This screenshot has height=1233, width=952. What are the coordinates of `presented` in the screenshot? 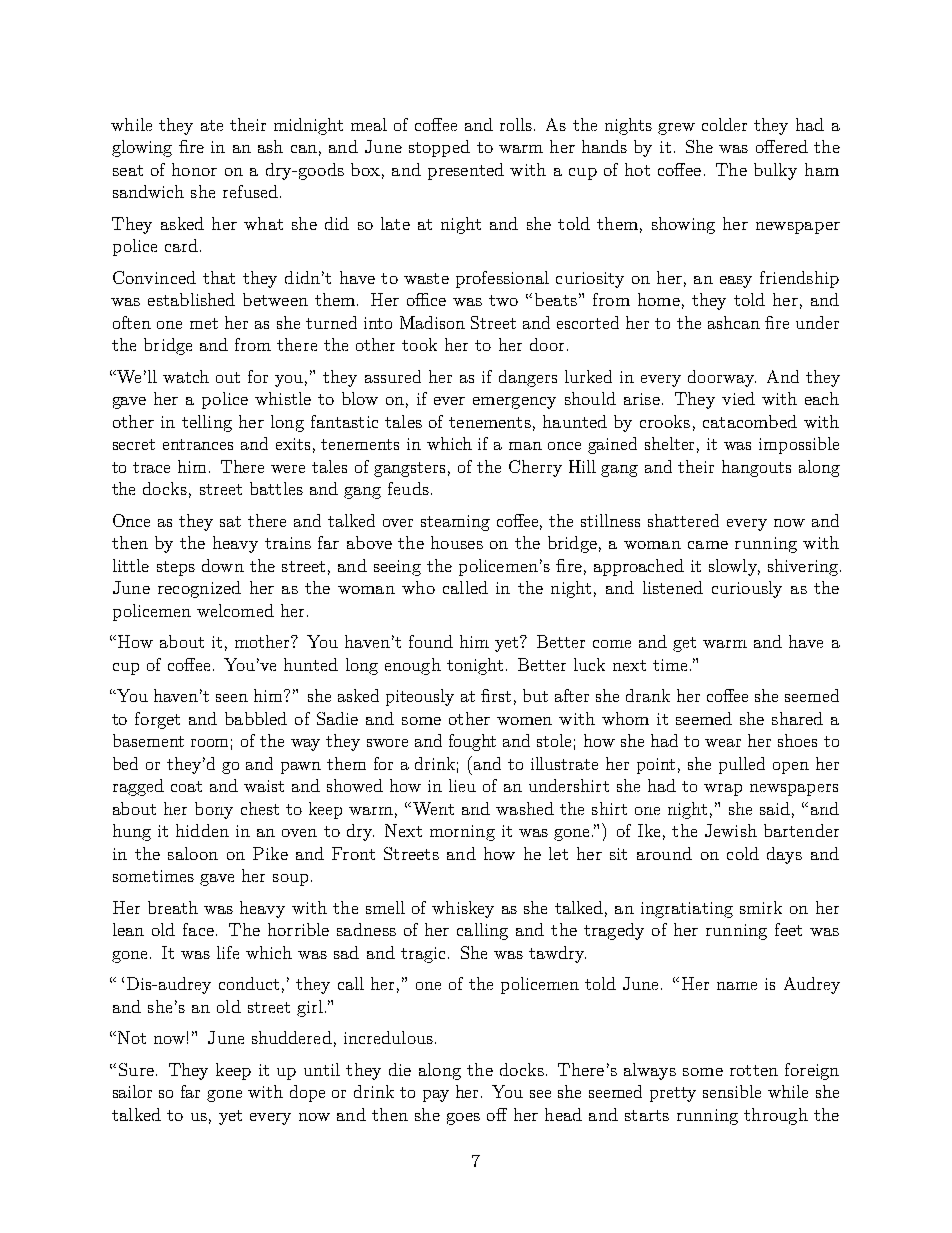 It's located at (466, 171).
